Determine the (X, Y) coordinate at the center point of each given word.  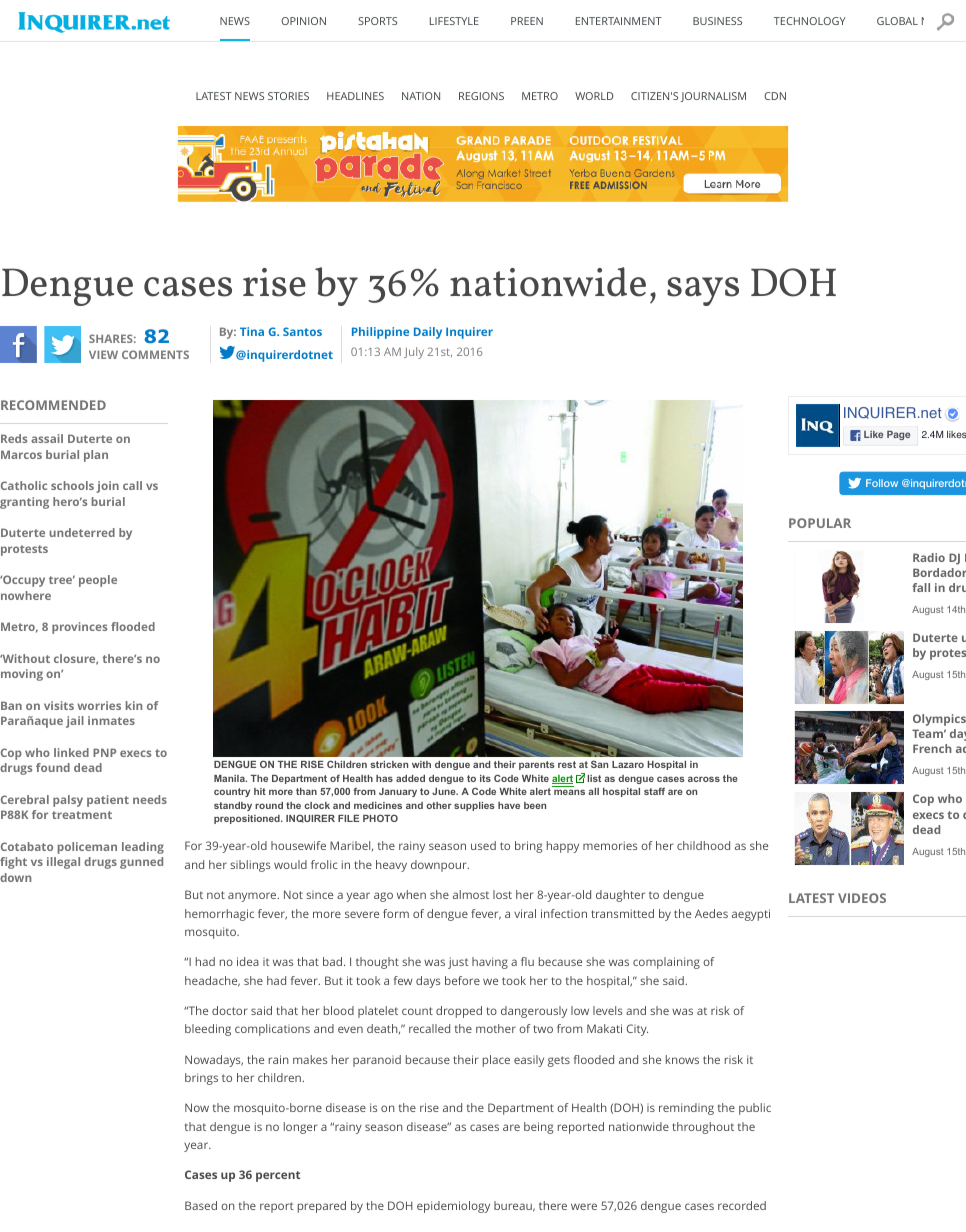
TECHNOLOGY (810, 21)
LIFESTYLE (454, 21)
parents (537, 765)
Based (201, 1205)
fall (921, 587)
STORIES (288, 96)
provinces (79, 628)
